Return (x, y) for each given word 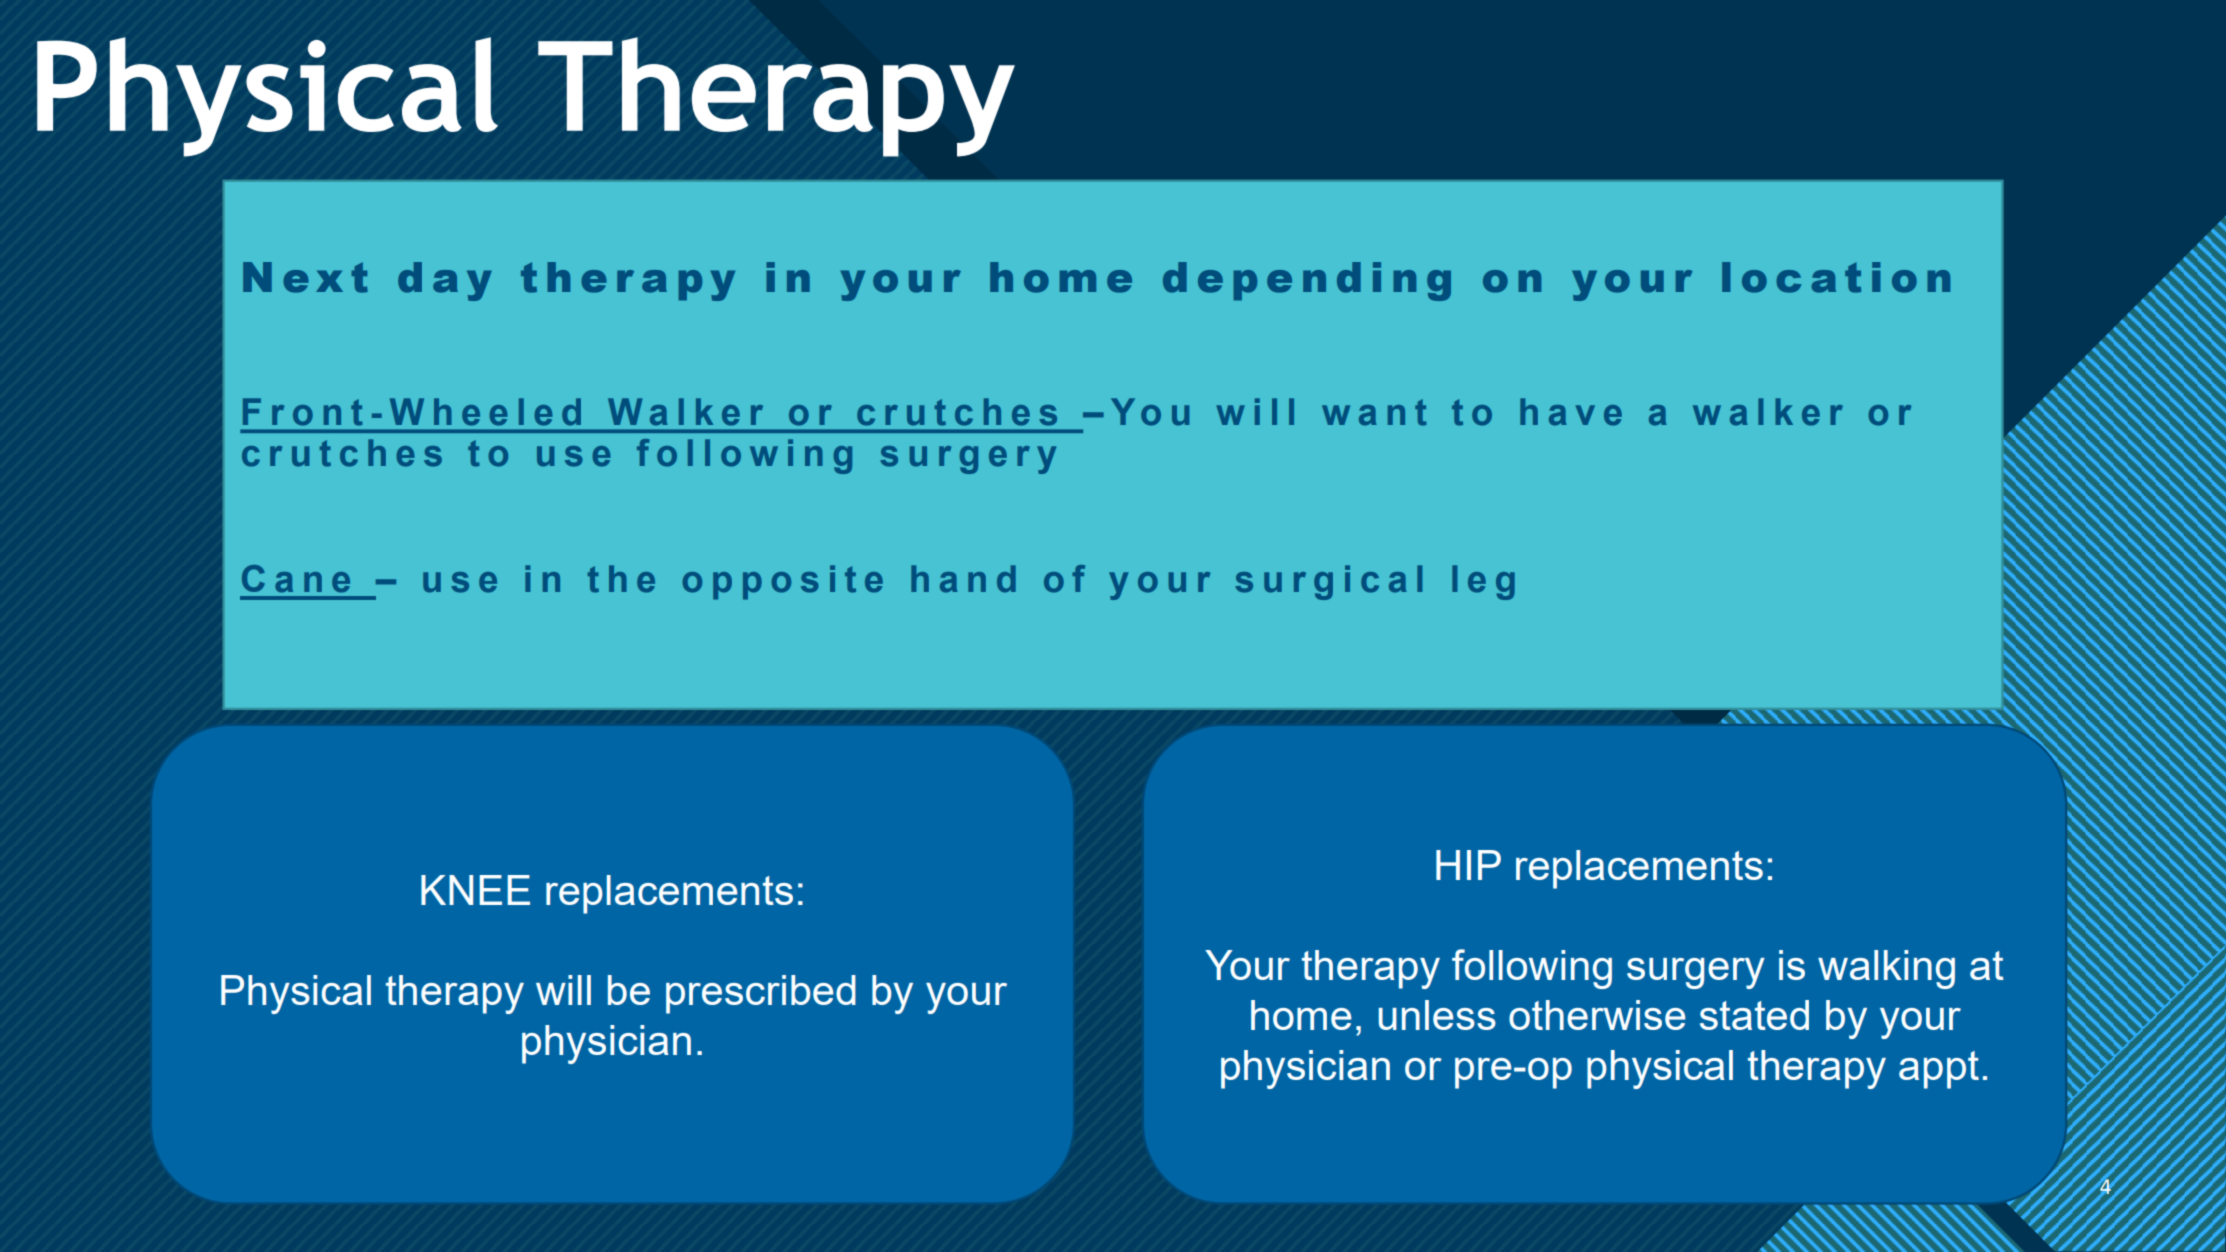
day (445, 281)
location (1836, 277)
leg (1483, 582)
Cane (296, 579)
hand (963, 579)
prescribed (761, 994)
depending (1307, 281)
